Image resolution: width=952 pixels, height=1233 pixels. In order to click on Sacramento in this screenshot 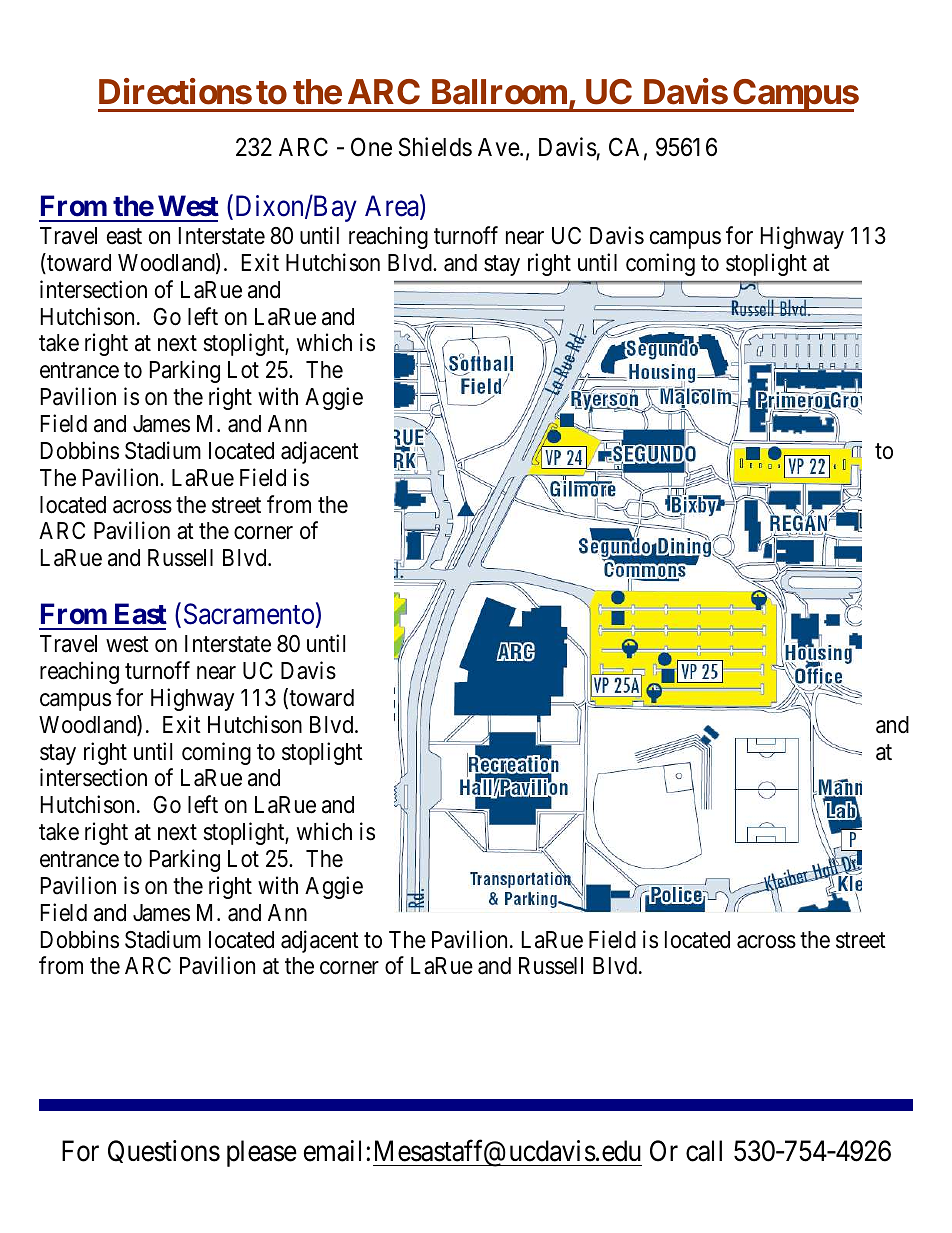, I will do `click(249, 614)`.
